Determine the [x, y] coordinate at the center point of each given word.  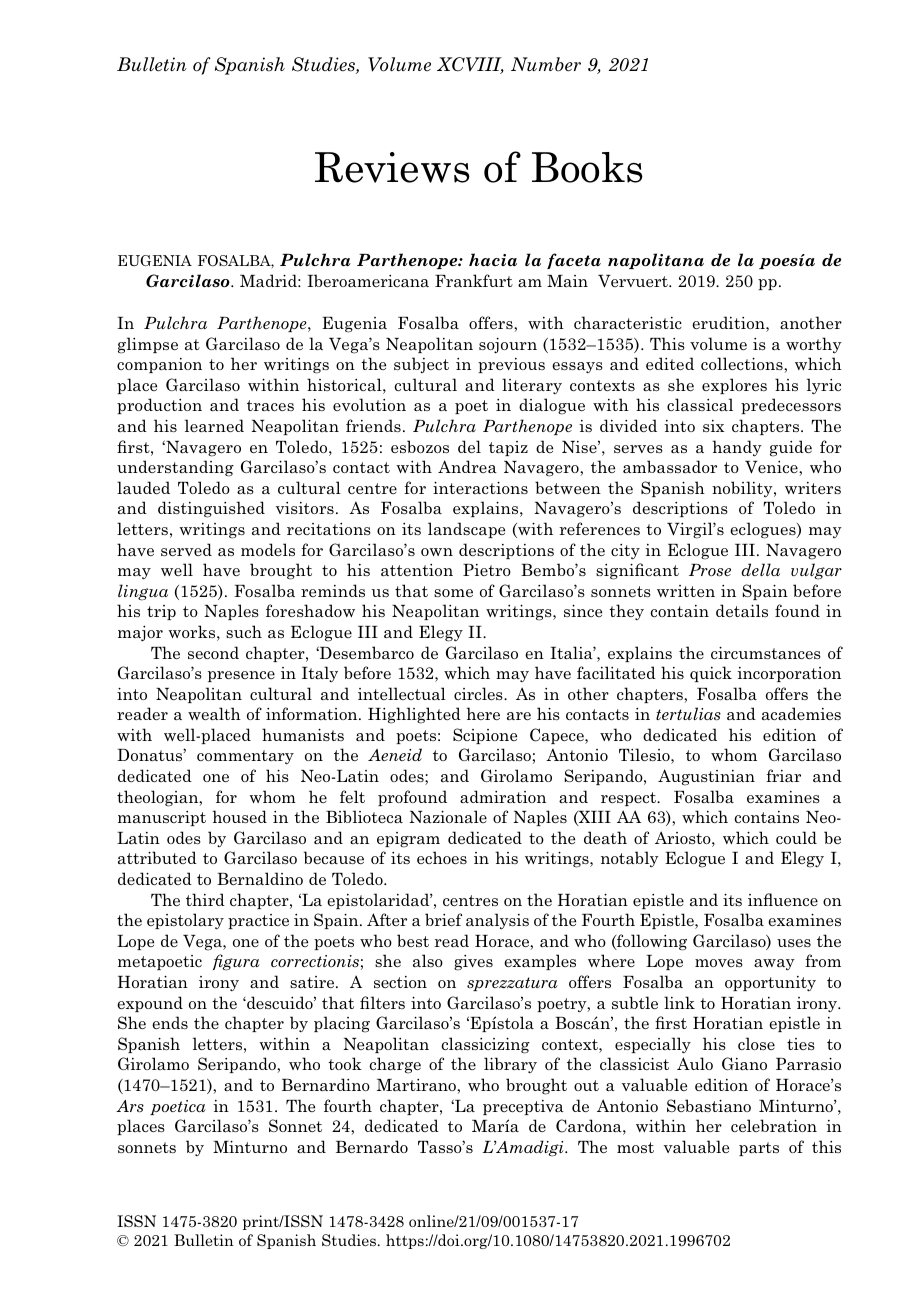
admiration [503, 796]
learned [214, 425]
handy [737, 448]
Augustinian [706, 777]
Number [546, 64]
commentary [245, 757]
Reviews [392, 167]
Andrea [467, 466]
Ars [130, 1106]
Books [587, 167]
